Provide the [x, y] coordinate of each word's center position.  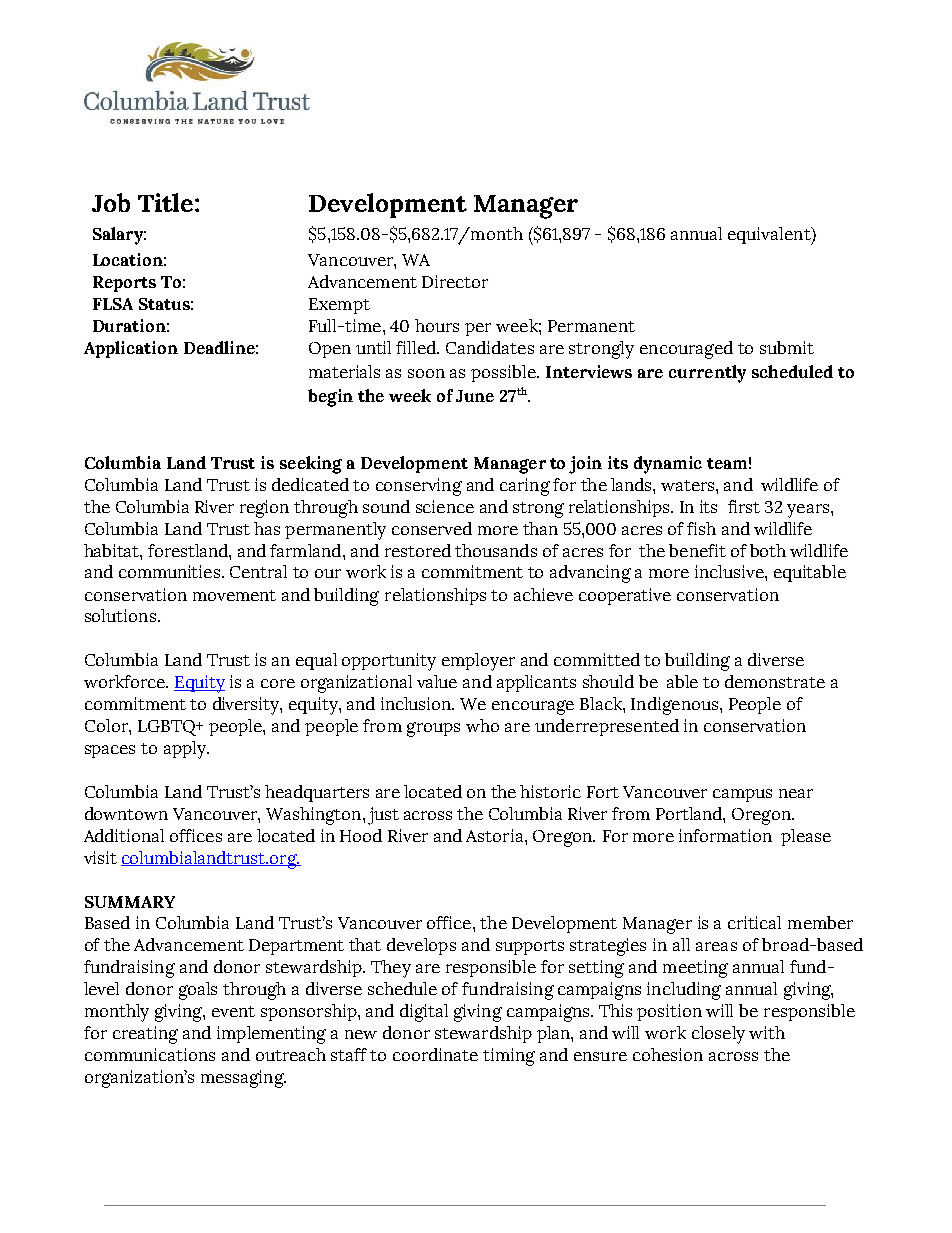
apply [186, 750]
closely [718, 1035]
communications [150, 1054]
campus [742, 795]
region [264, 509]
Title [165, 202]
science [445, 506]
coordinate [435, 1054]
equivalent [770, 236]
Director [455, 281]
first [744, 506]
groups [433, 729]
